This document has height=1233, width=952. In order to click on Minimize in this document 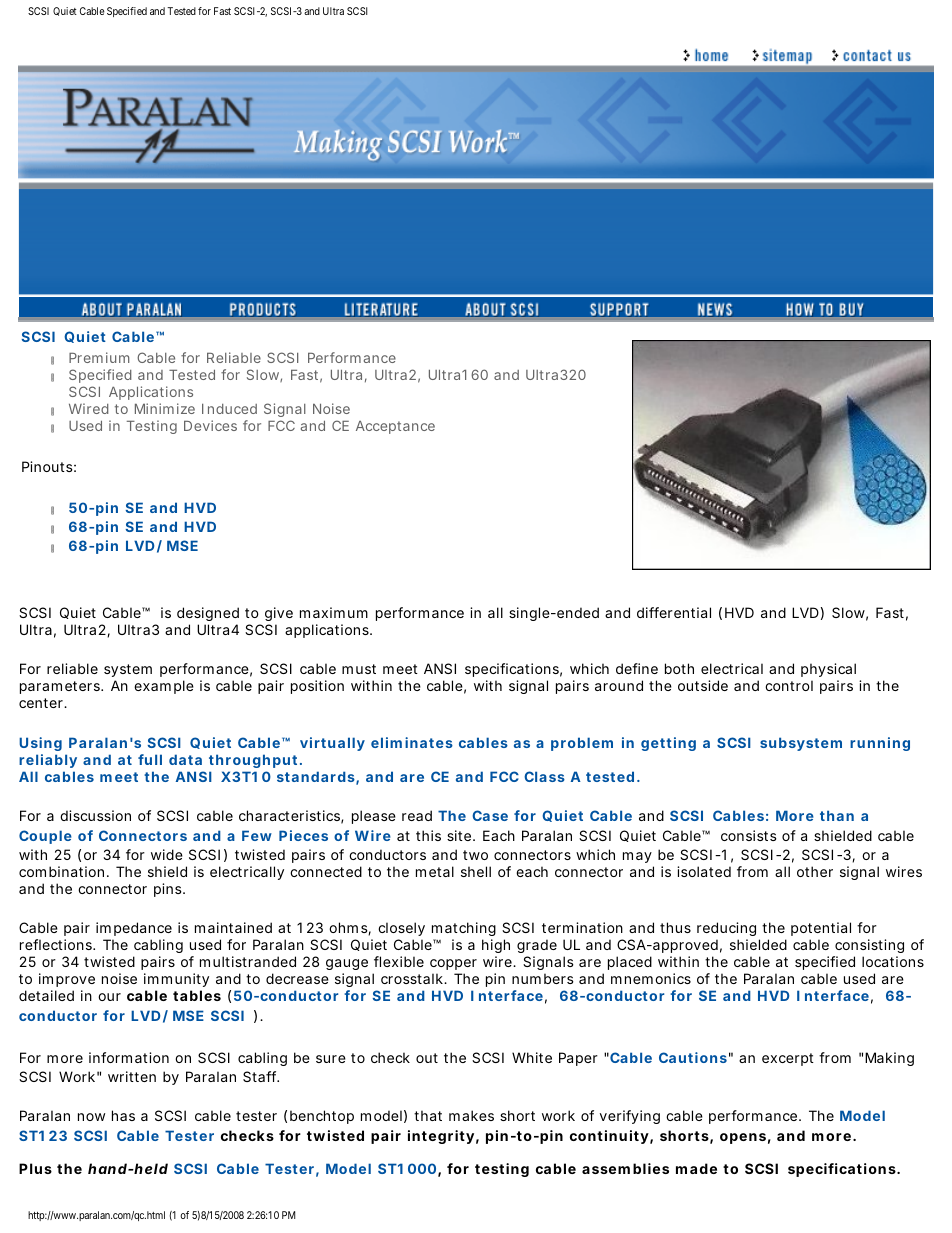, I will do `click(165, 408)`.
